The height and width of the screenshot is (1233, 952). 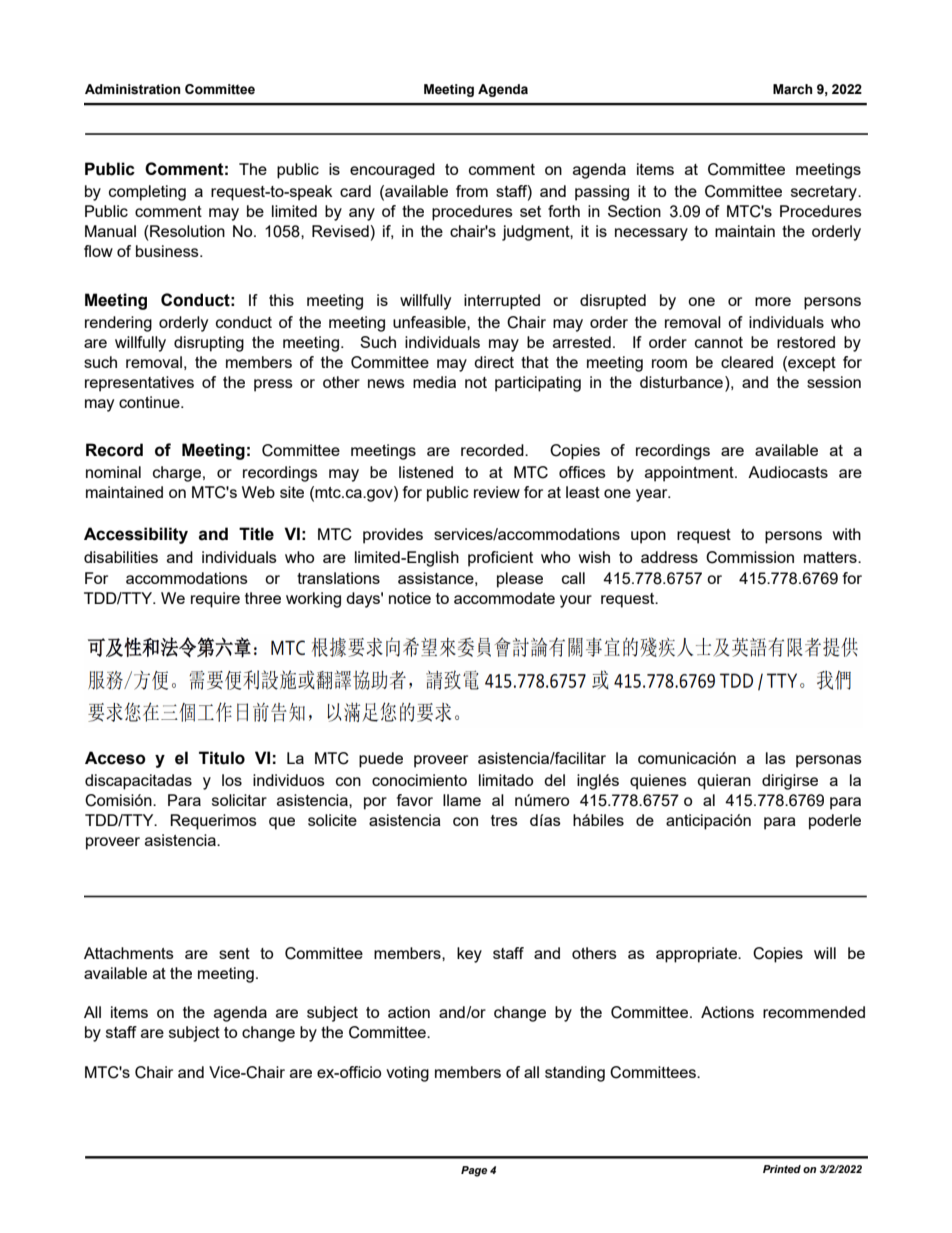 I want to click on from, so click(x=472, y=191).
